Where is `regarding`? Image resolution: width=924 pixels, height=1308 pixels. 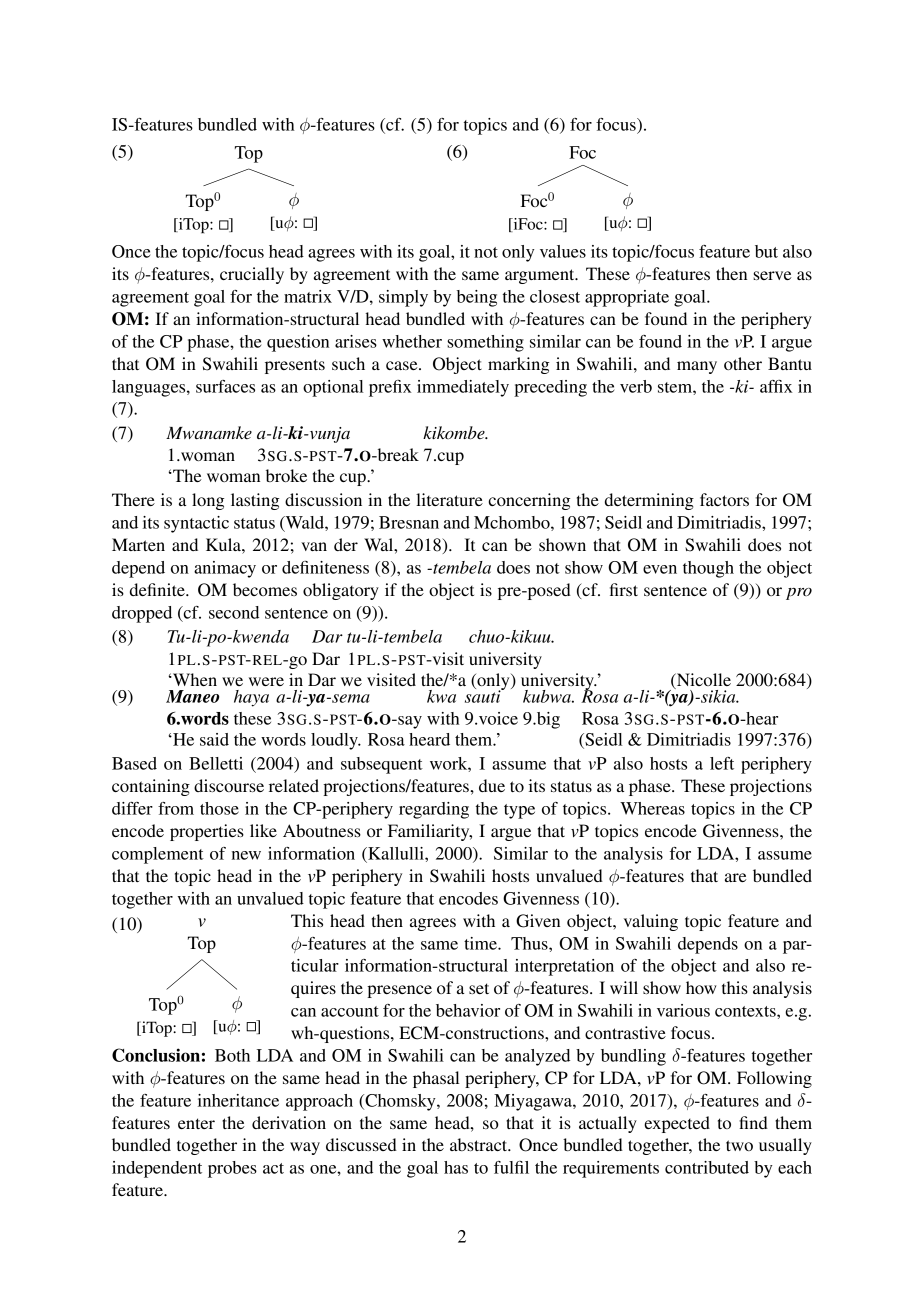 regarding is located at coordinates (434, 810).
